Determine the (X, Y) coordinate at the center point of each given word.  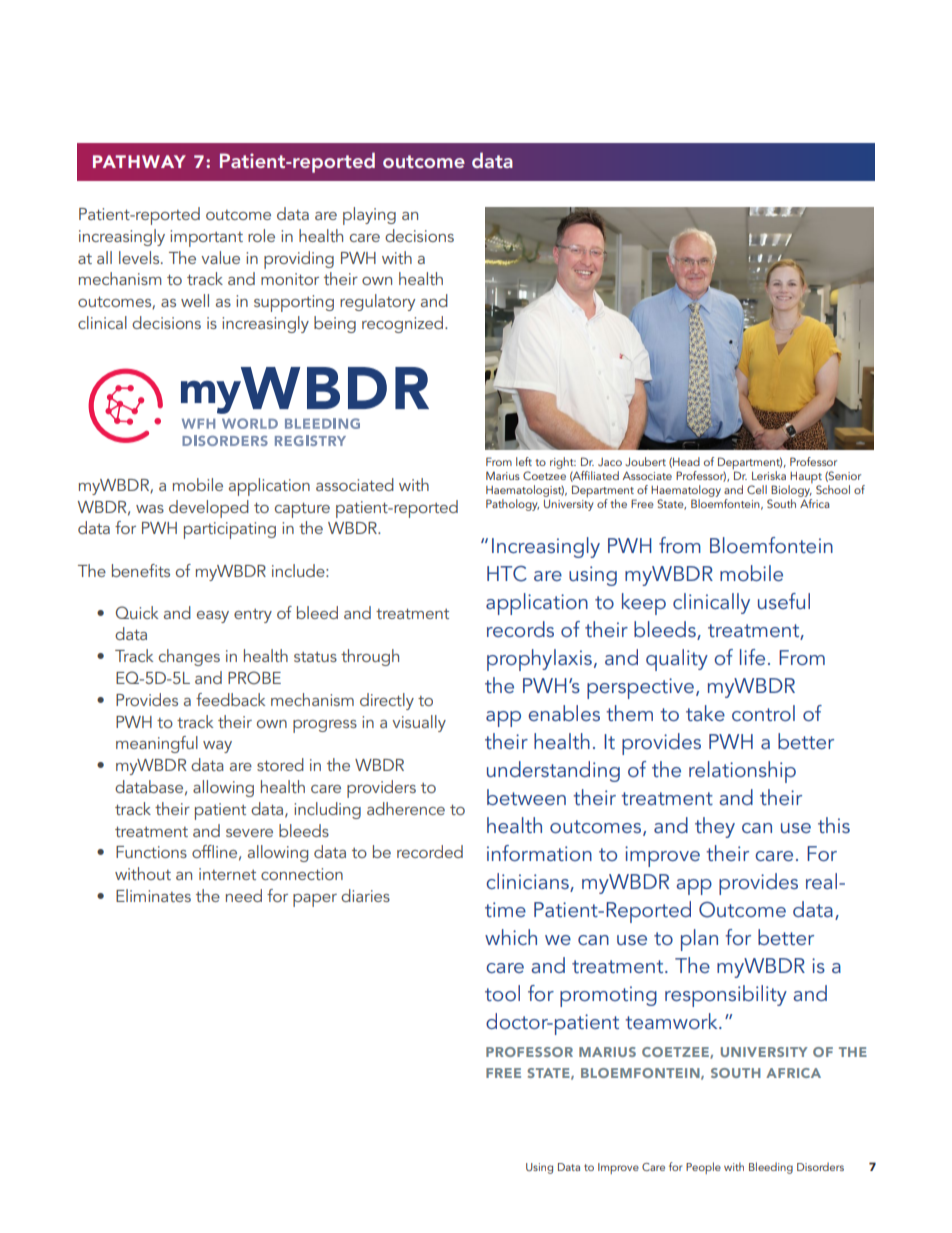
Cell (757, 489)
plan (699, 940)
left (524, 461)
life (752, 657)
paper (315, 900)
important (206, 238)
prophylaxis (539, 660)
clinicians (528, 882)
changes (189, 657)
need (244, 895)
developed (209, 509)
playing (369, 216)
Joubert (645, 461)
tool (502, 993)
